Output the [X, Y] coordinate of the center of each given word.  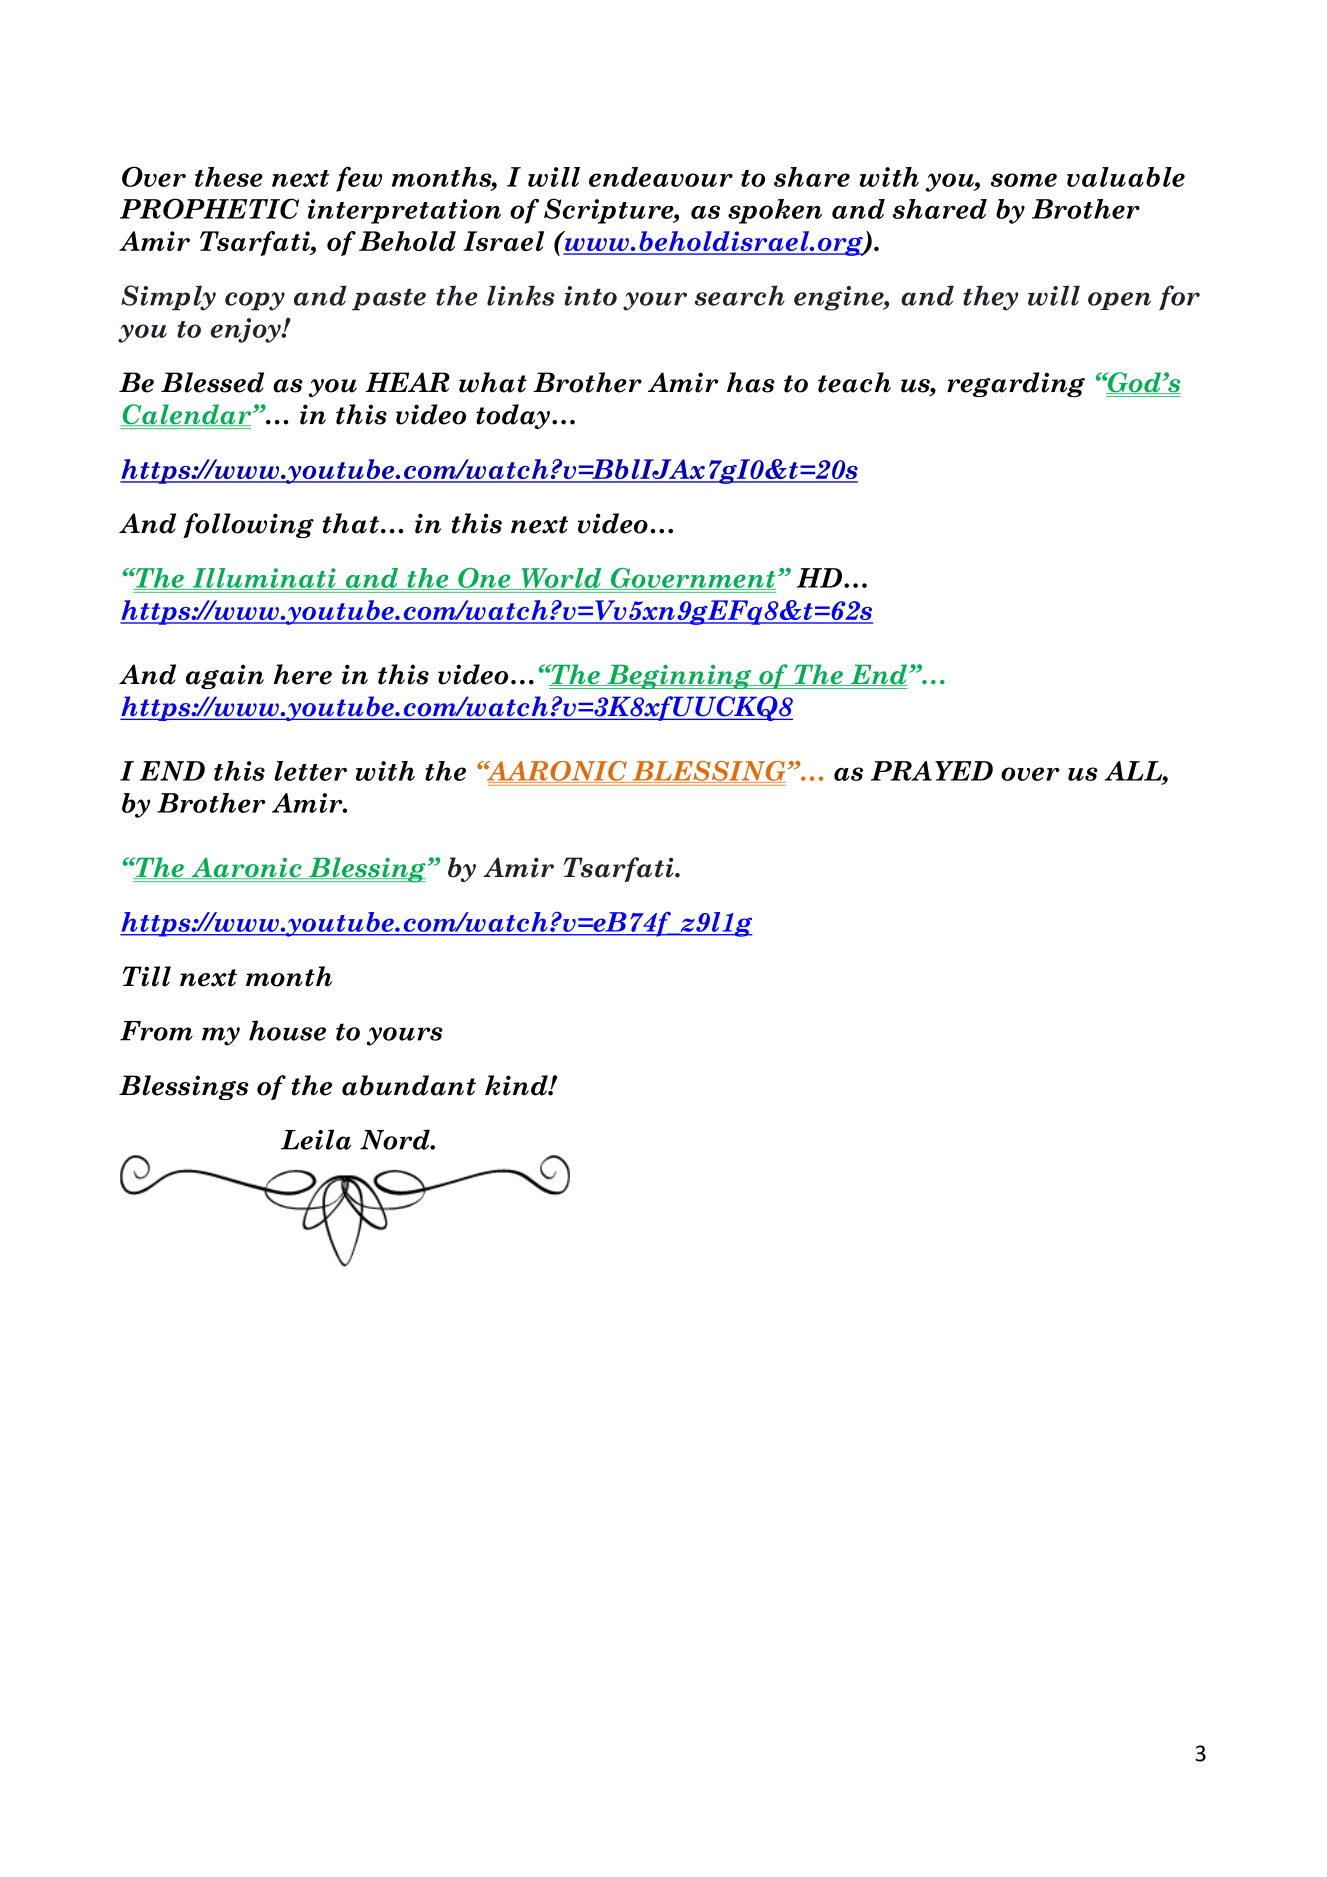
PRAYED [932, 771]
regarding [1016, 384]
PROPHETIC [209, 208]
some [1024, 180]
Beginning [679, 676]
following [248, 525]
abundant [409, 1085]
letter [310, 771]
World [561, 579]
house [287, 1030]
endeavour [661, 177]
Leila [316, 1139]
